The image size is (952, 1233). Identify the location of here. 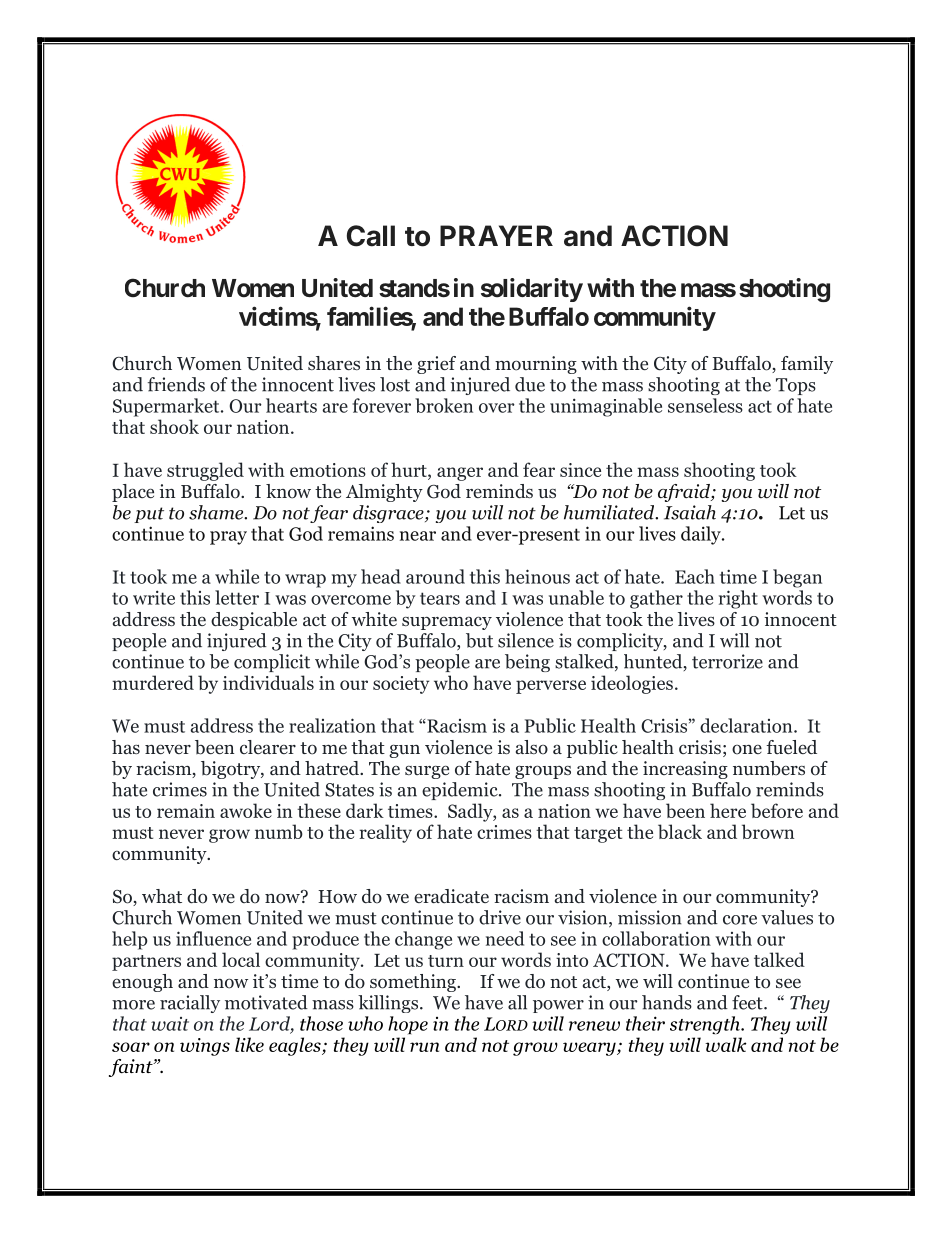
(728, 810).
